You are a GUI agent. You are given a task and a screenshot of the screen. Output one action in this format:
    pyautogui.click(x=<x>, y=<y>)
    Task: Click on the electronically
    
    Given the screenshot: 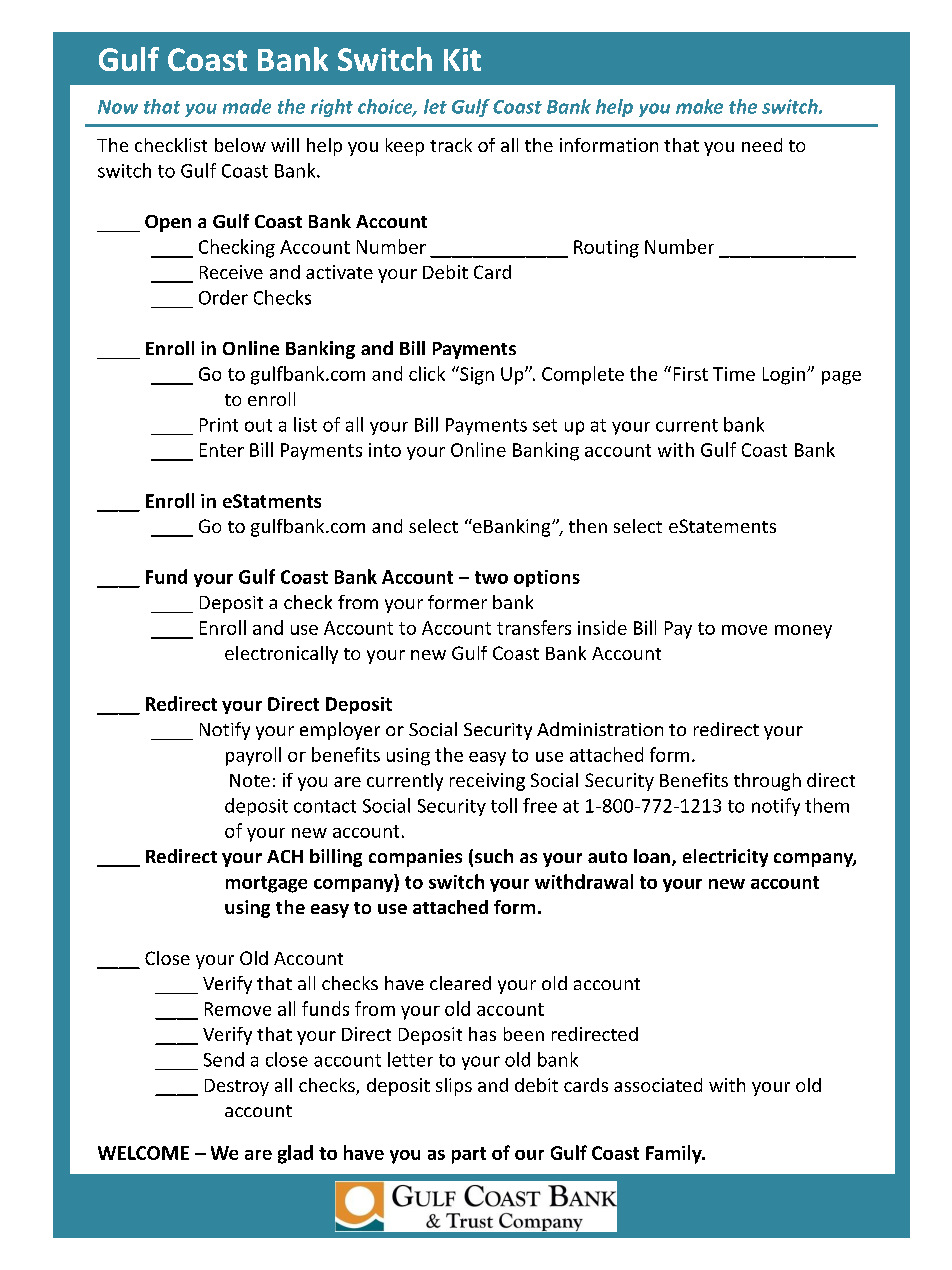 What is the action you would take?
    pyautogui.click(x=281, y=655)
